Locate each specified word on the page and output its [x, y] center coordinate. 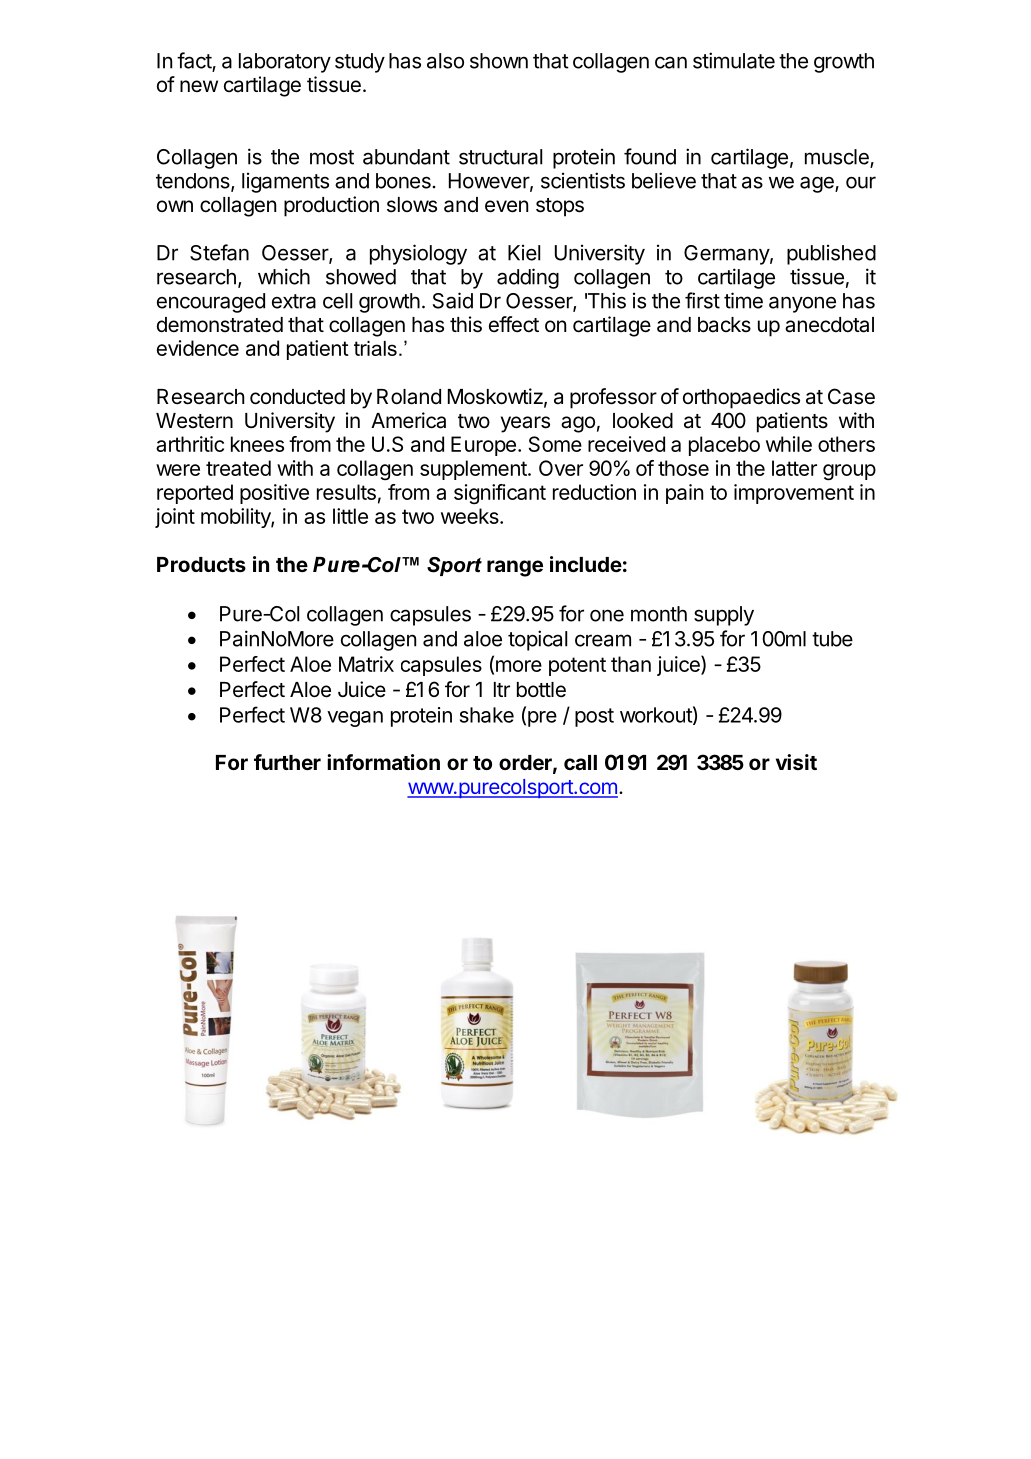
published [831, 255]
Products [201, 564]
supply [724, 616]
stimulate [734, 60]
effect [514, 324]
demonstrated [220, 325]
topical [537, 640]
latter [794, 468]
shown [499, 61]
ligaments [285, 183]
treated [238, 468]
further [287, 762]
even [506, 206]
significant [500, 494]
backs [724, 325]
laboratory [285, 63]
